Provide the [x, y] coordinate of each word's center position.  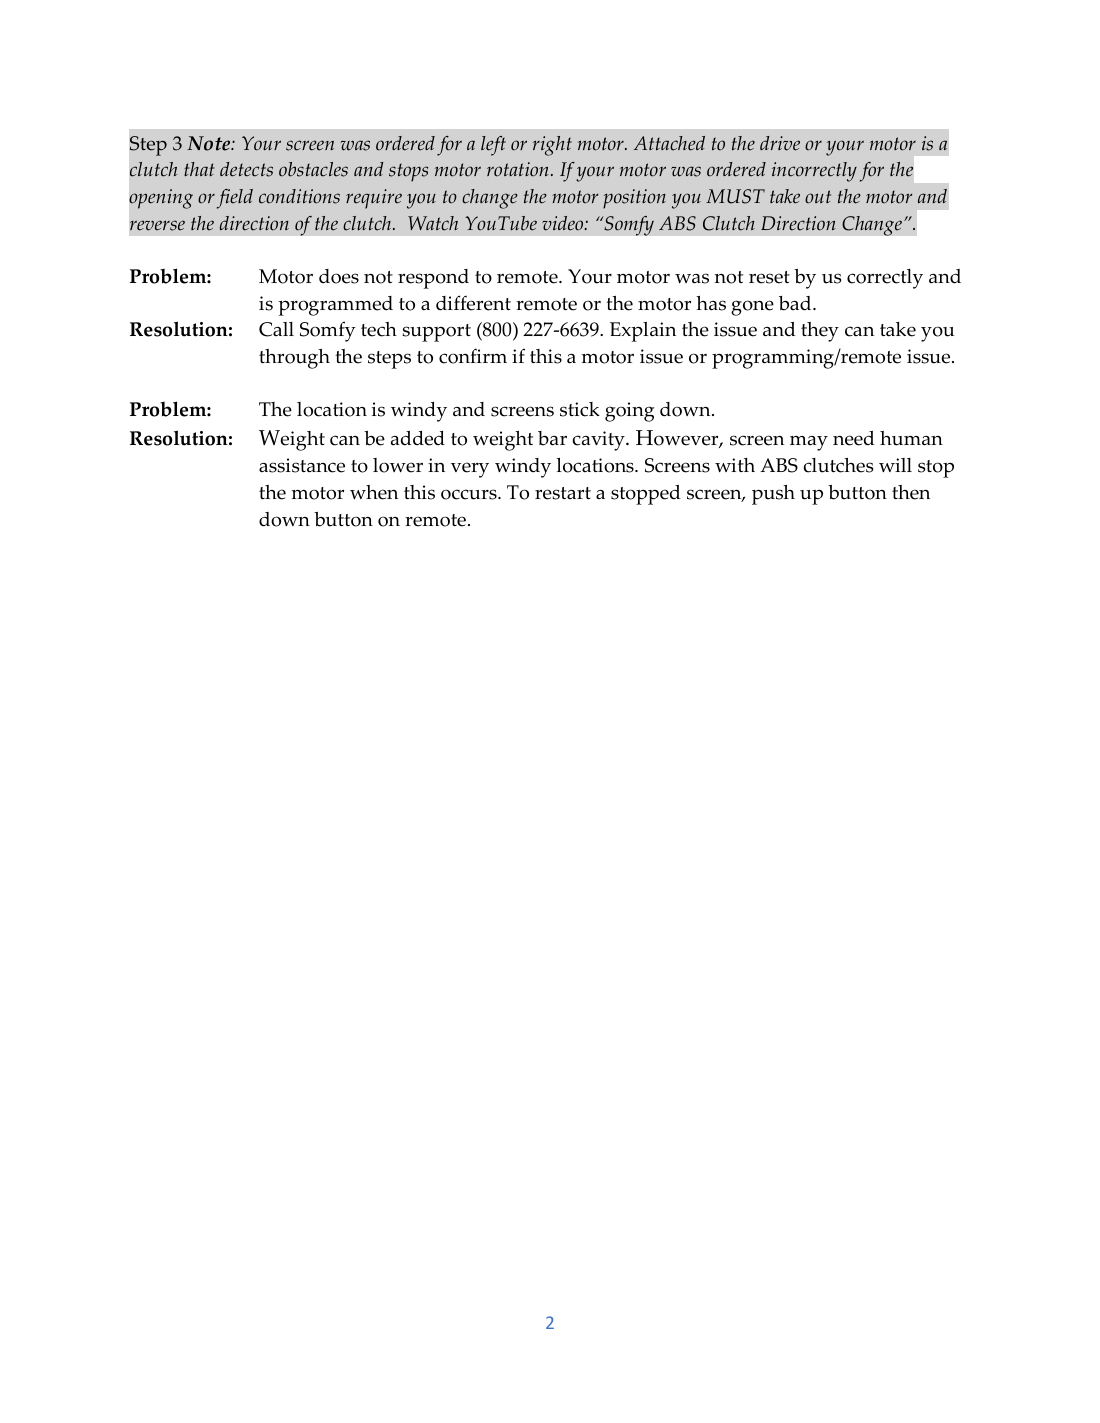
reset [769, 277]
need [854, 438]
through [294, 359]
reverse [157, 225]
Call [276, 329]
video [564, 223]
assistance [302, 465]
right [552, 146]
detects [246, 169]
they [820, 332]
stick [580, 409]
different [473, 303]
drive [780, 143]
